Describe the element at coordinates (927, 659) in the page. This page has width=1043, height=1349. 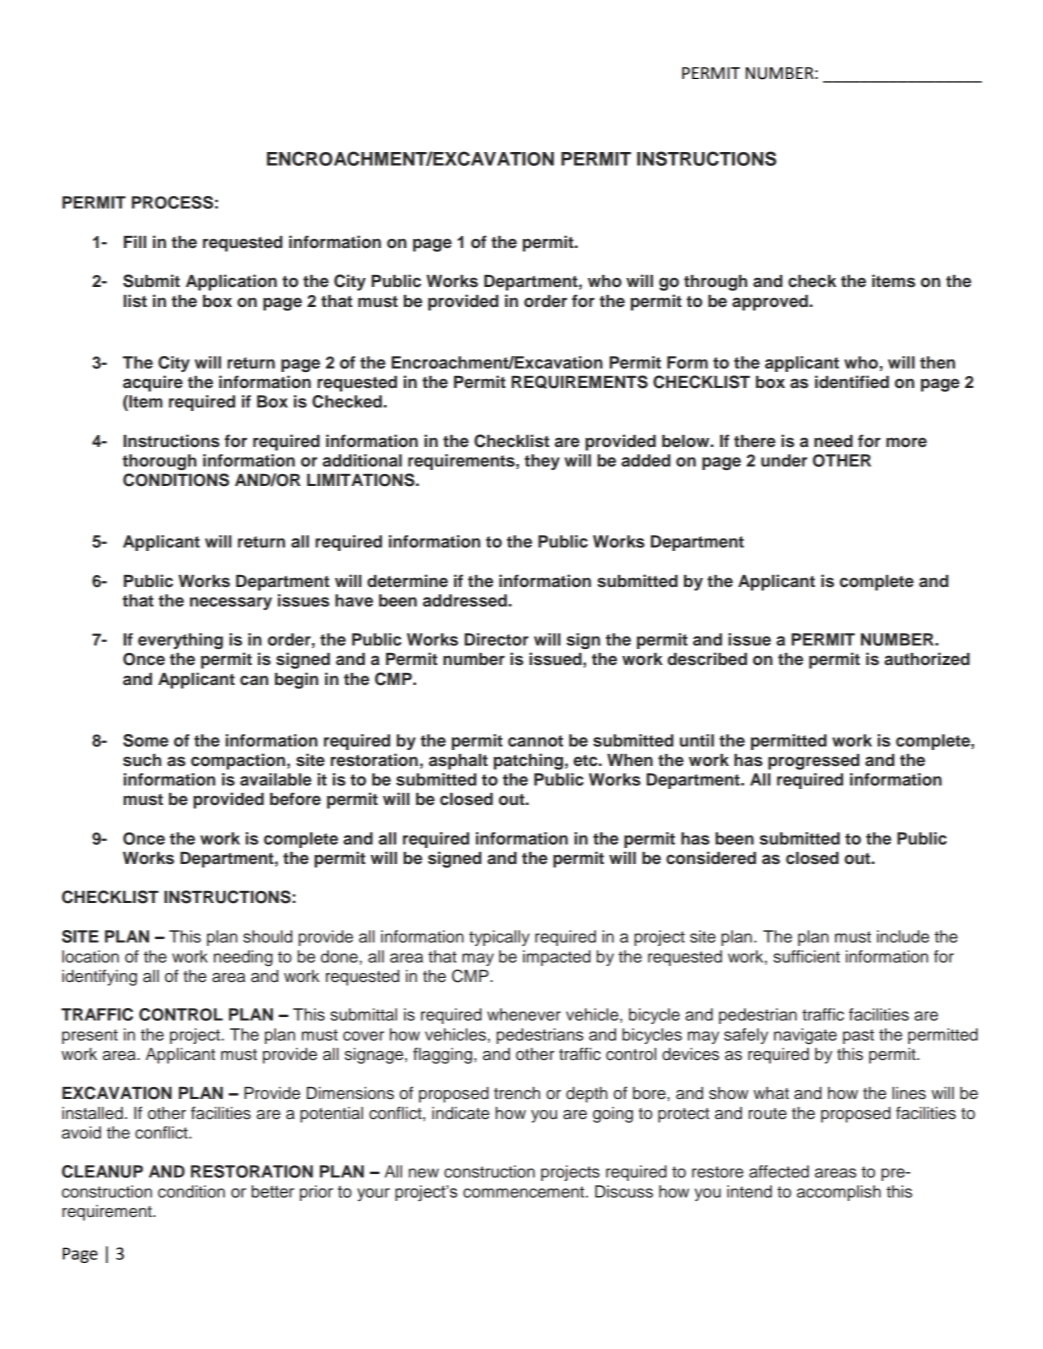
I see `authorized` at that location.
